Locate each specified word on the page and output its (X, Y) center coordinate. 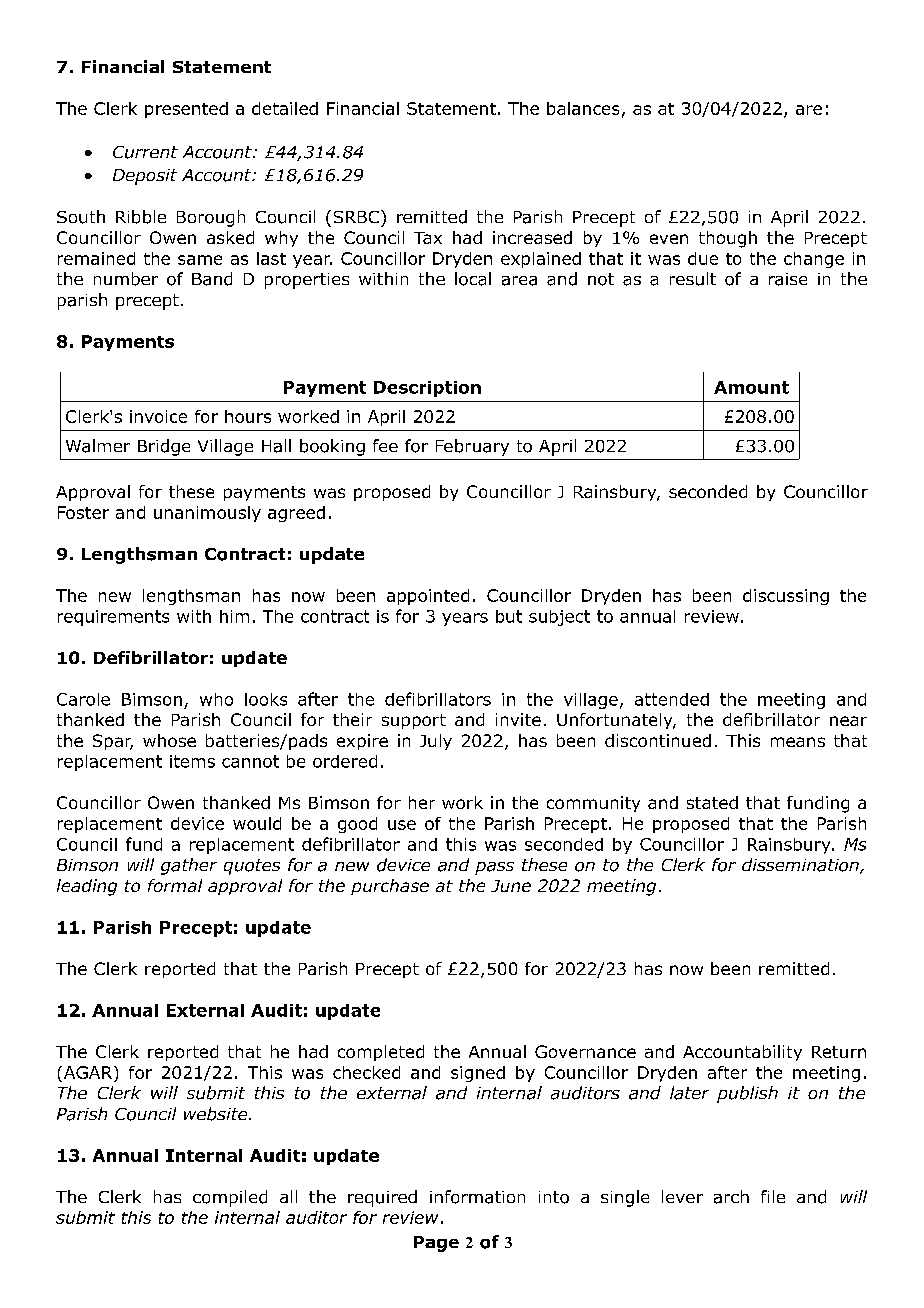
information (477, 1197)
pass (494, 868)
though (728, 239)
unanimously (207, 514)
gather (189, 866)
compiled (230, 1198)
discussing (786, 597)
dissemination (801, 866)
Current (145, 152)
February (472, 447)
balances (583, 108)
